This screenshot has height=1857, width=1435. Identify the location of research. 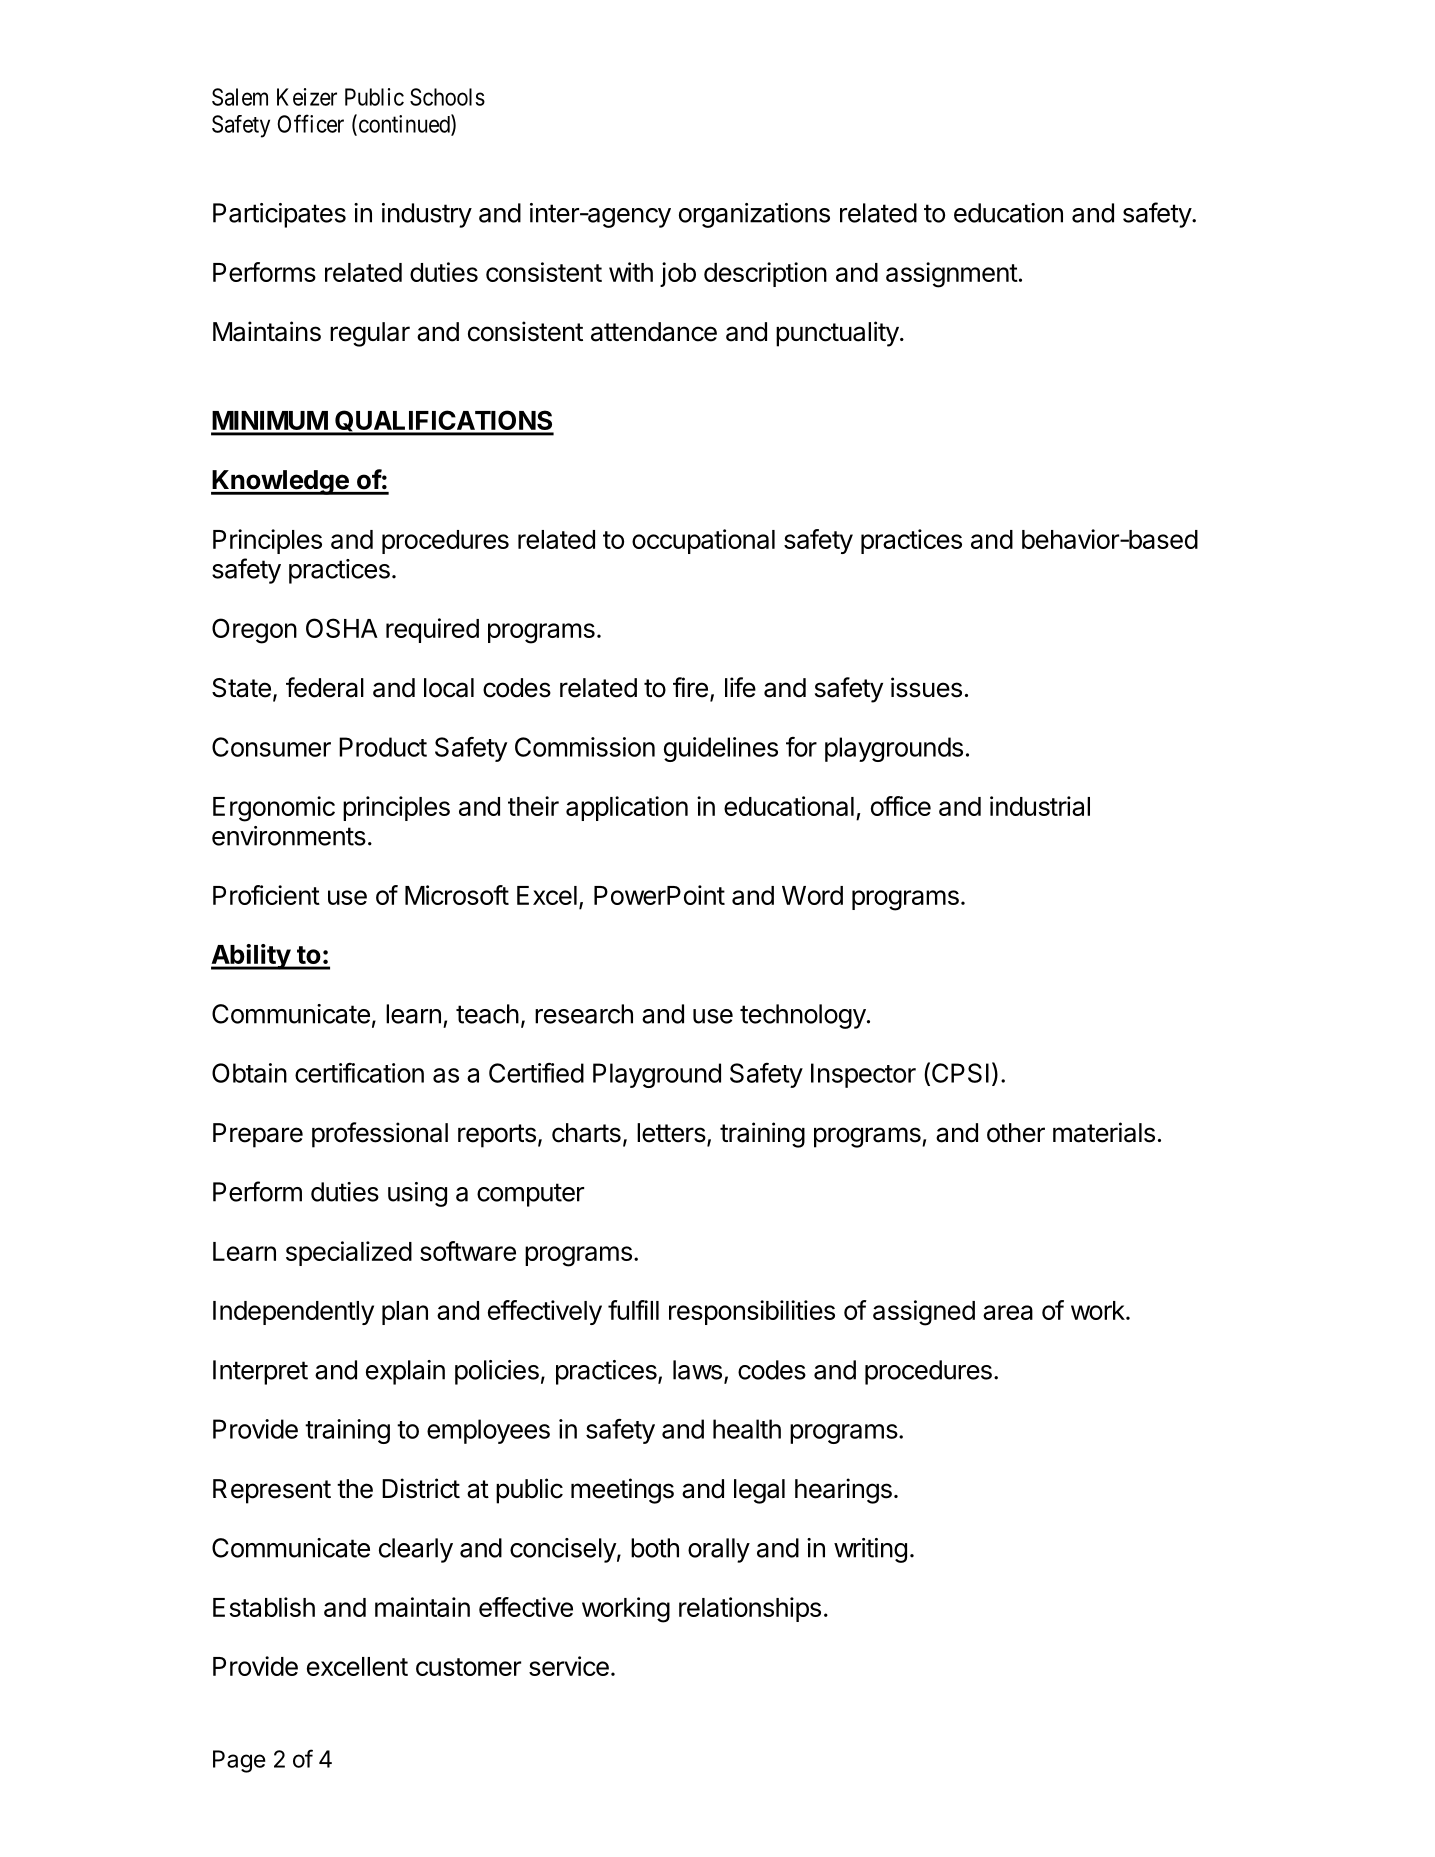
(584, 1014).
